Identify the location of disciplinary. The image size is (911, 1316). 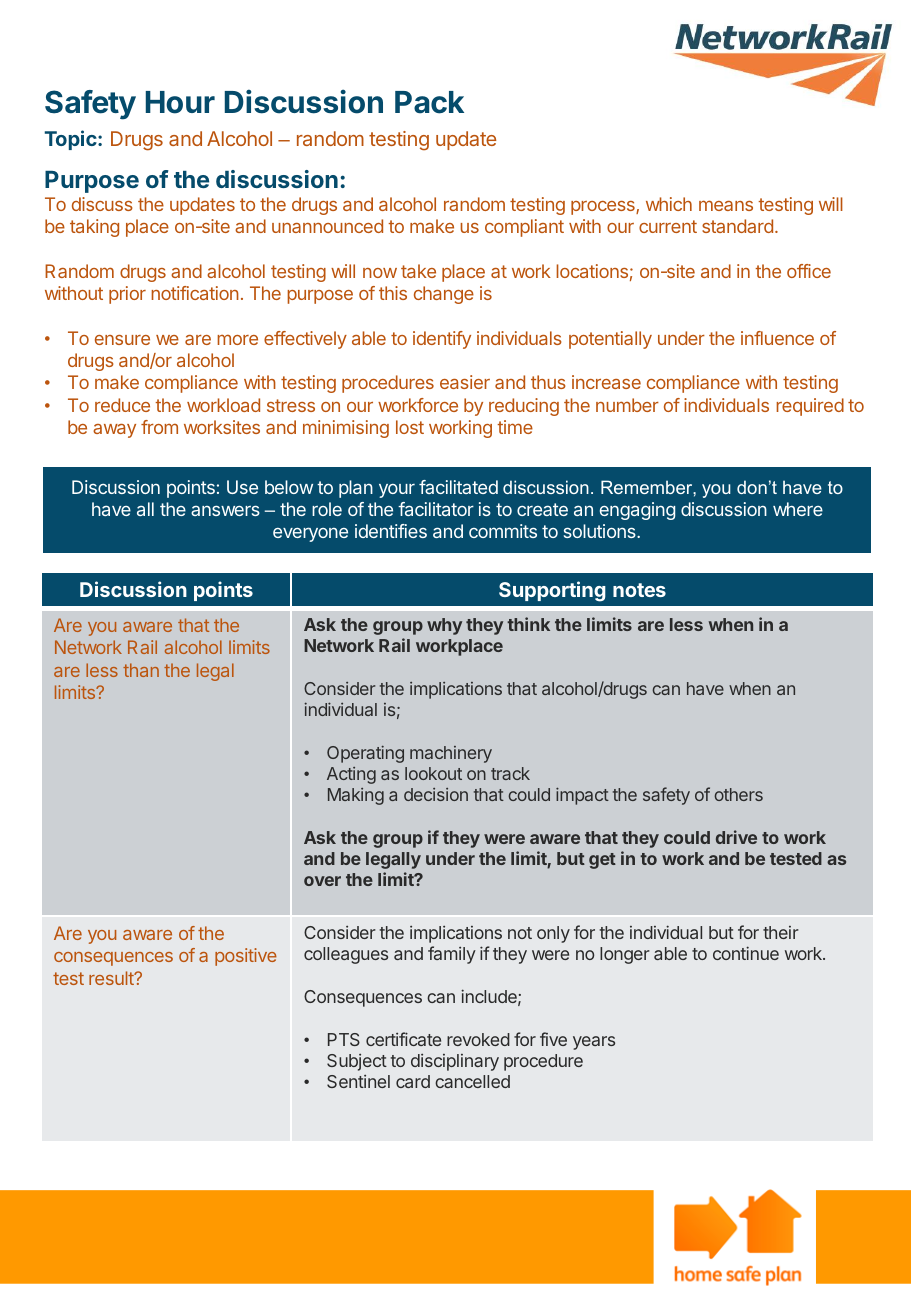
(455, 1062).
